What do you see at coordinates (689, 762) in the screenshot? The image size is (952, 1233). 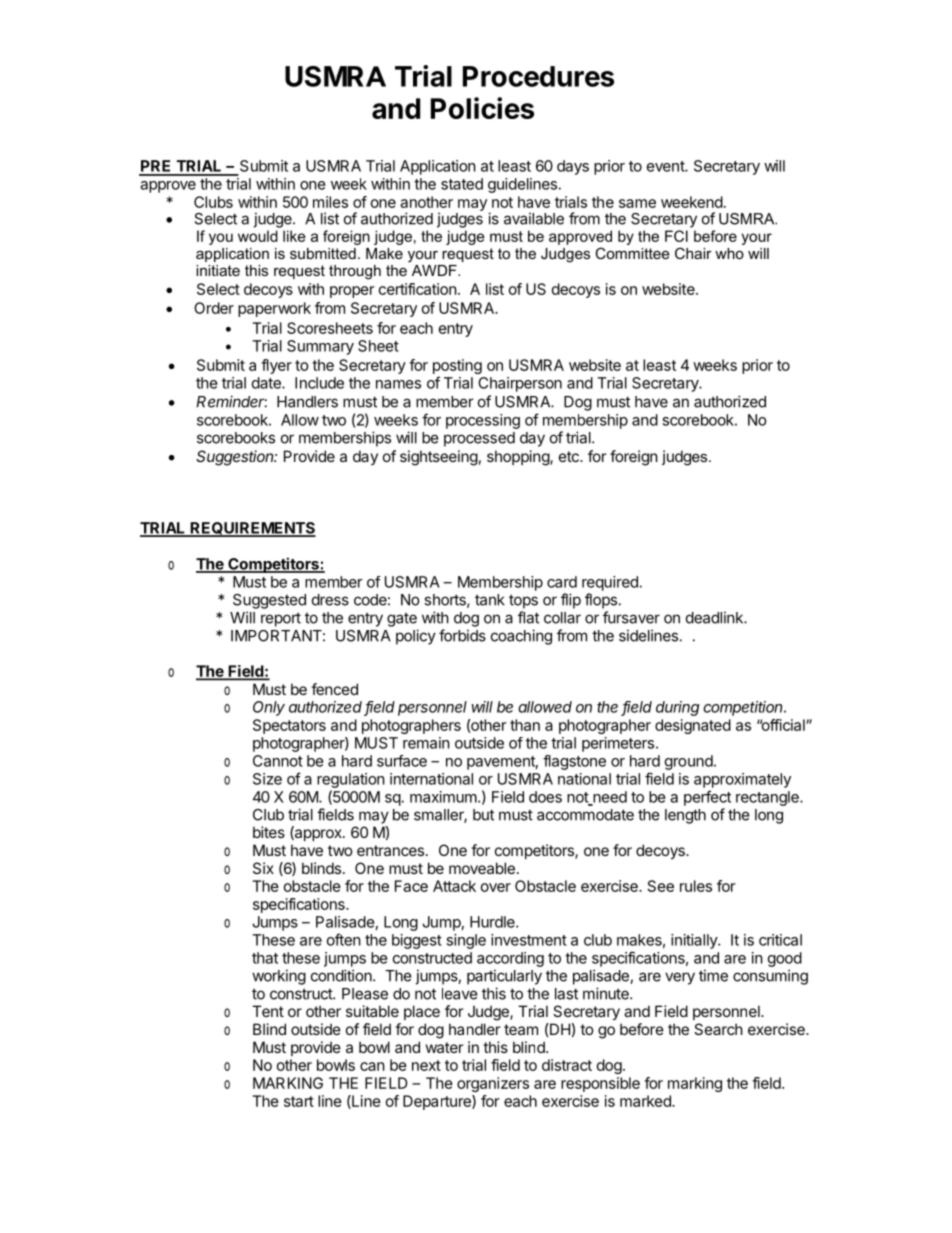 I see `ground` at bounding box center [689, 762].
